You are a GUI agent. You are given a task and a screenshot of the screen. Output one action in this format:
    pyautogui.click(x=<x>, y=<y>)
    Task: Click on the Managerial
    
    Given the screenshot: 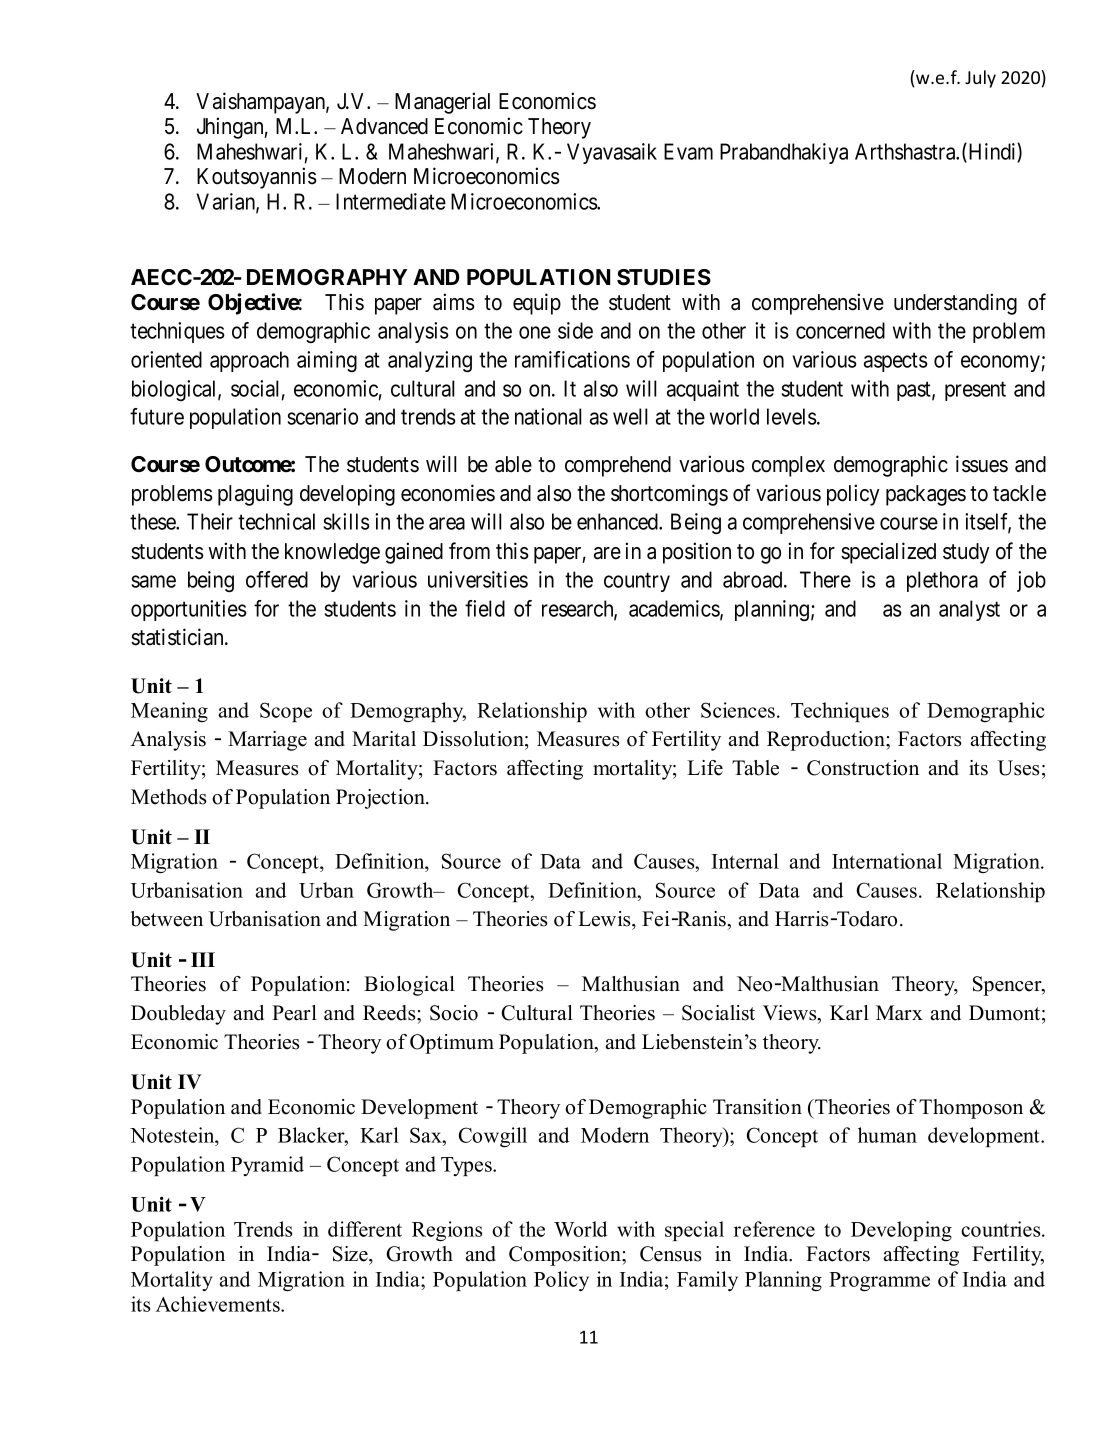 What is the action you would take?
    pyautogui.click(x=442, y=103)
